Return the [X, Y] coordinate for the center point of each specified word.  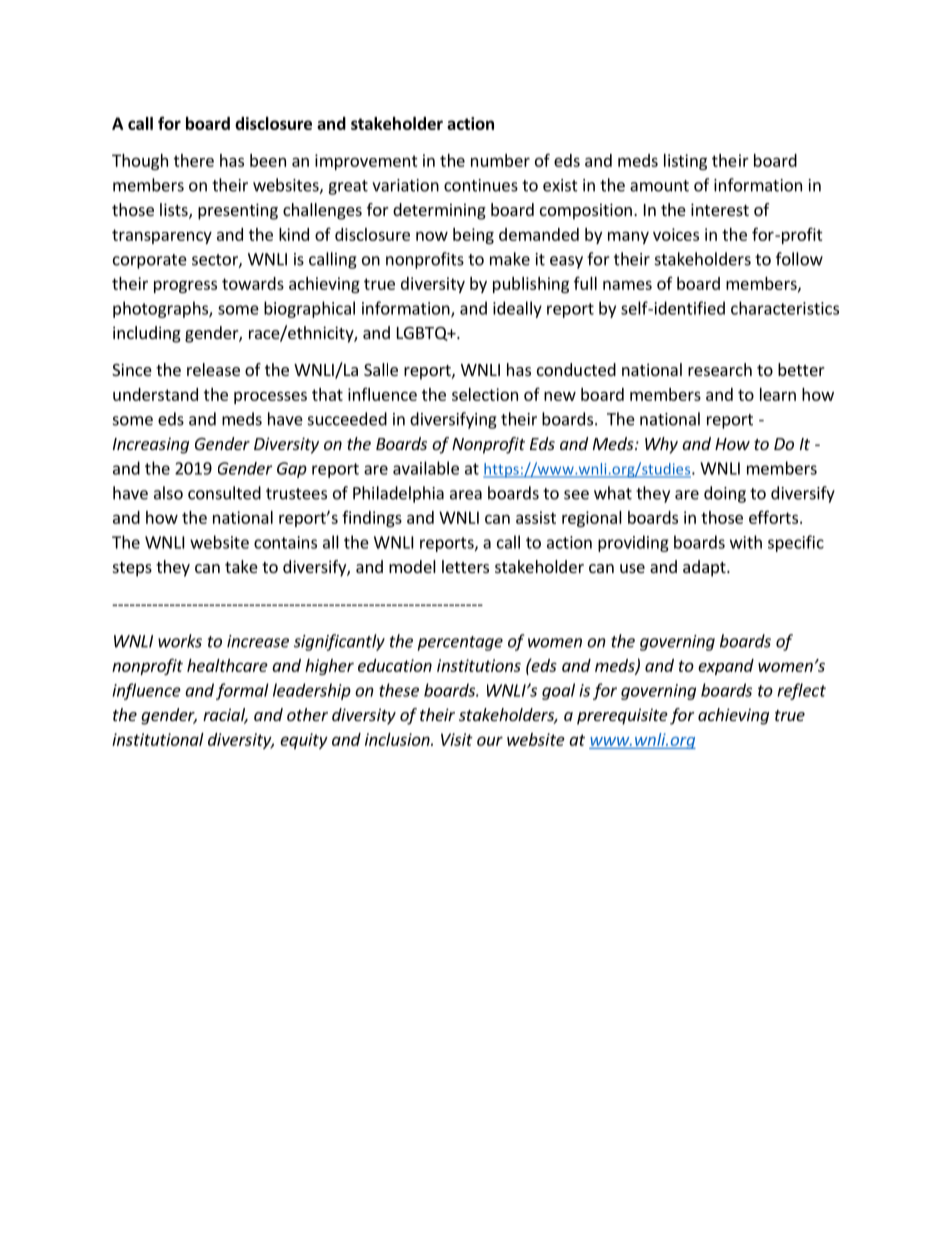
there [194, 160]
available [426, 468]
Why [661, 445]
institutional [158, 739]
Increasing [151, 445]
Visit [457, 739]
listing [685, 162]
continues [481, 185]
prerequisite [622, 716]
